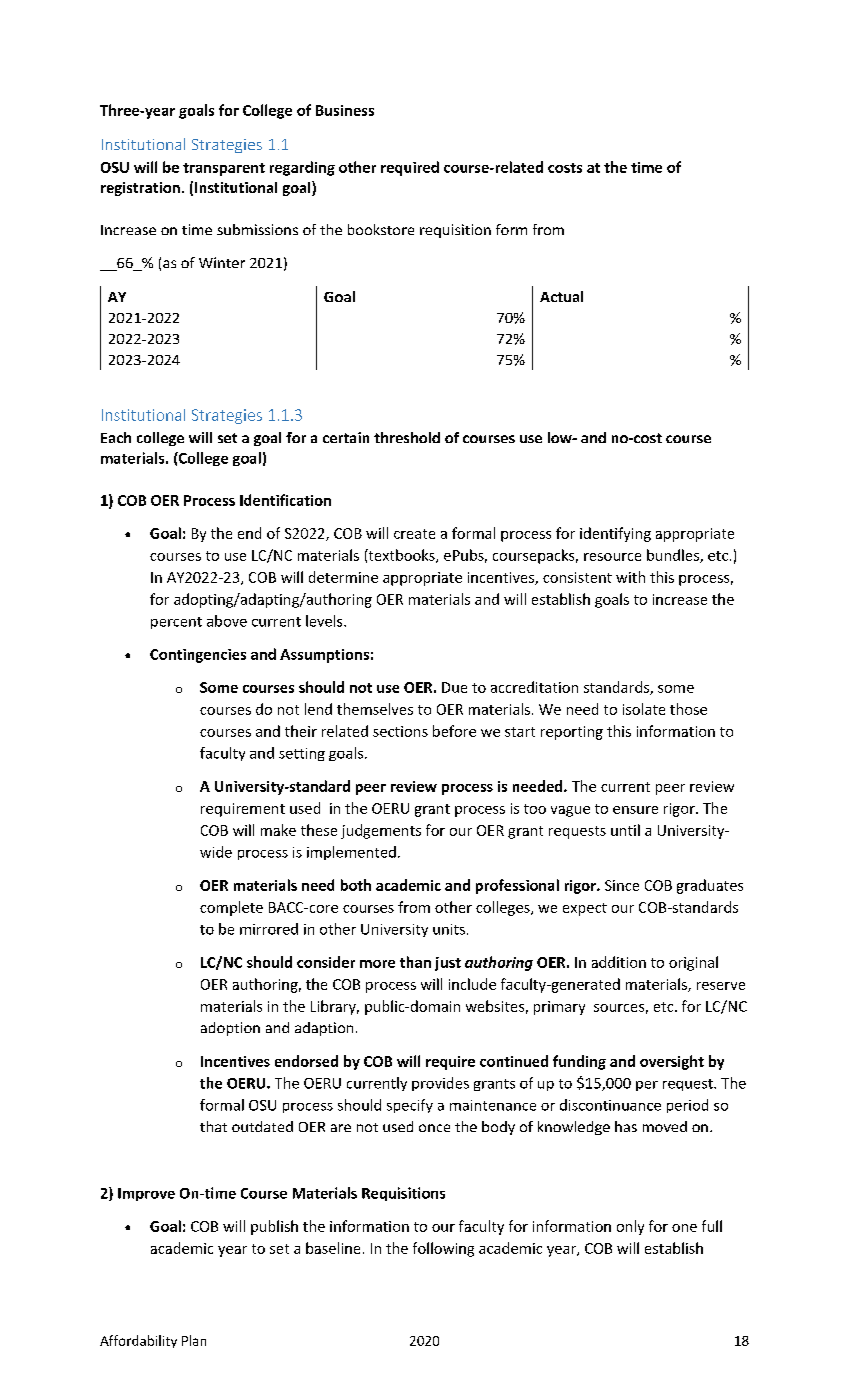 The width and height of the screenshot is (849, 1400). What do you see at coordinates (194, 1340) in the screenshot?
I see `Plan` at bounding box center [194, 1340].
